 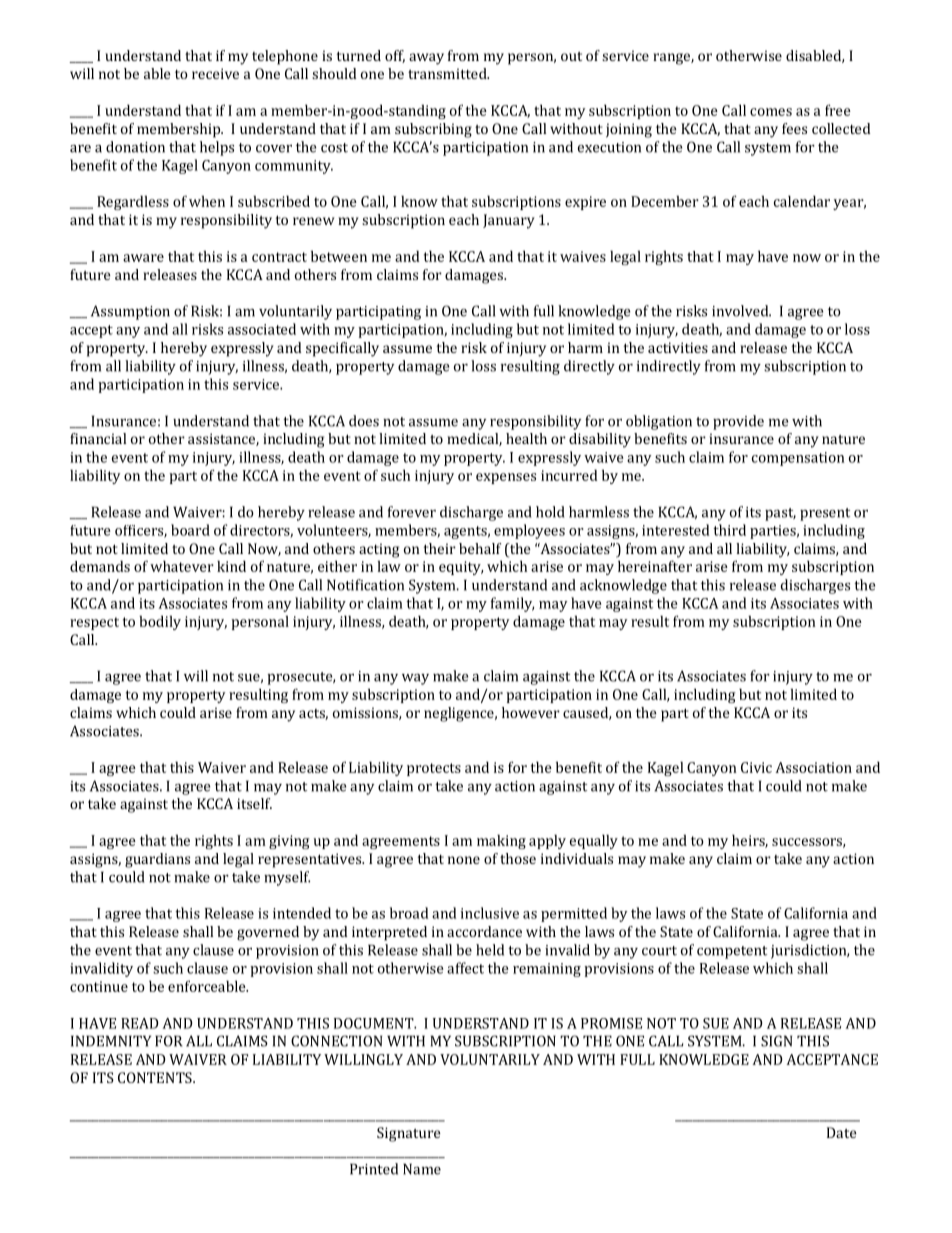 I want to click on transmitted, so click(x=448, y=73).
